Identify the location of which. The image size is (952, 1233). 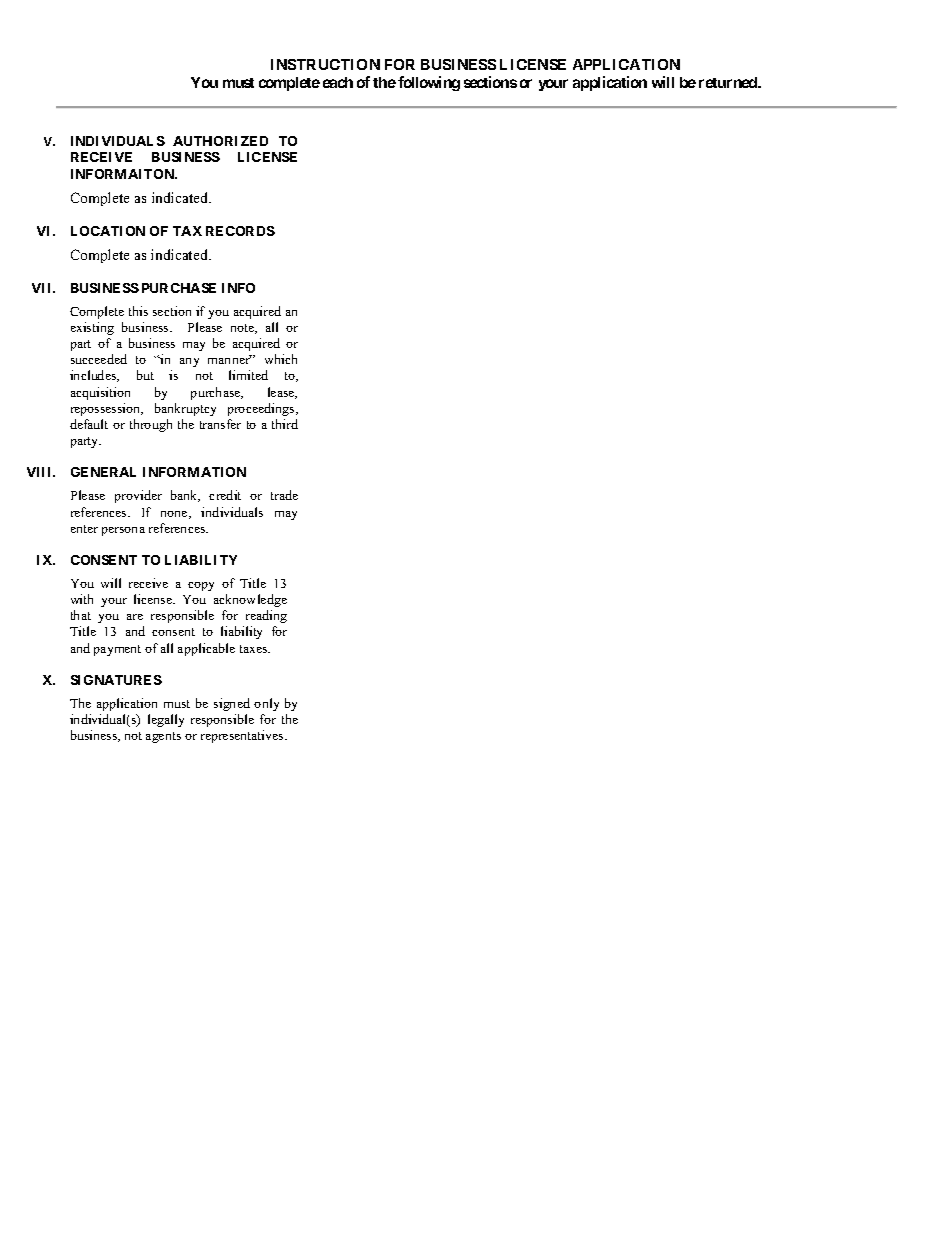
(281, 359).
